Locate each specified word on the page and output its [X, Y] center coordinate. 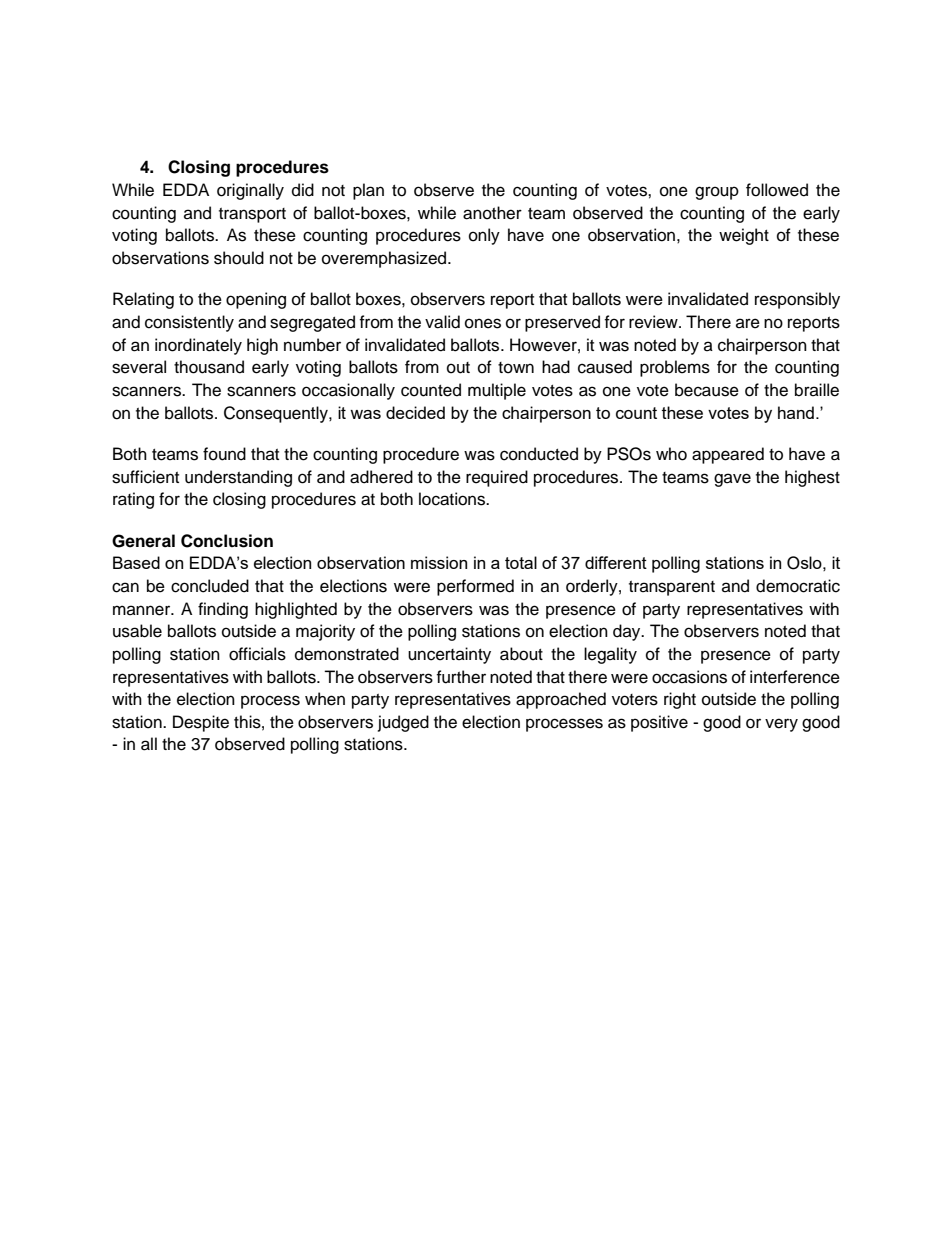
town [516, 368]
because [707, 390]
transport [252, 215]
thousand [209, 367]
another [492, 213]
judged [403, 723]
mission [439, 562]
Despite [201, 723]
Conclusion [227, 541]
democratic [798, 586]
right [680, 700]
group [717, 193]
